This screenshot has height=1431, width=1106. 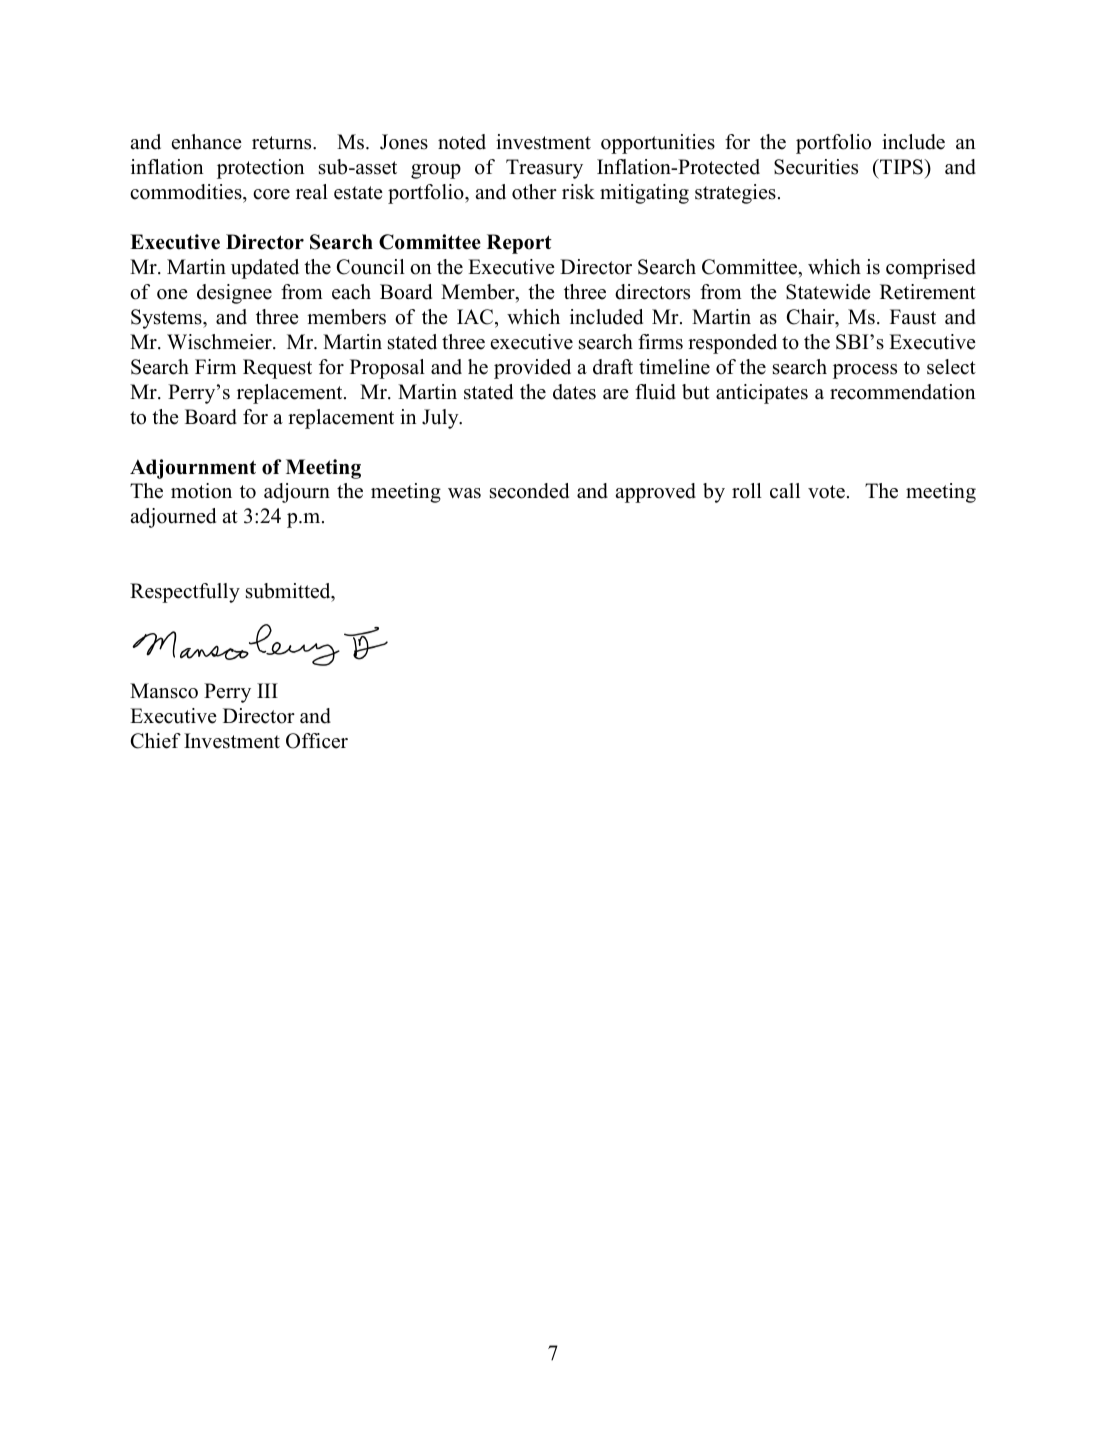 What do you see at coordinates (185, 593) in the screenshot?
I see `Respectfully` at bounding box center [185, 593].
